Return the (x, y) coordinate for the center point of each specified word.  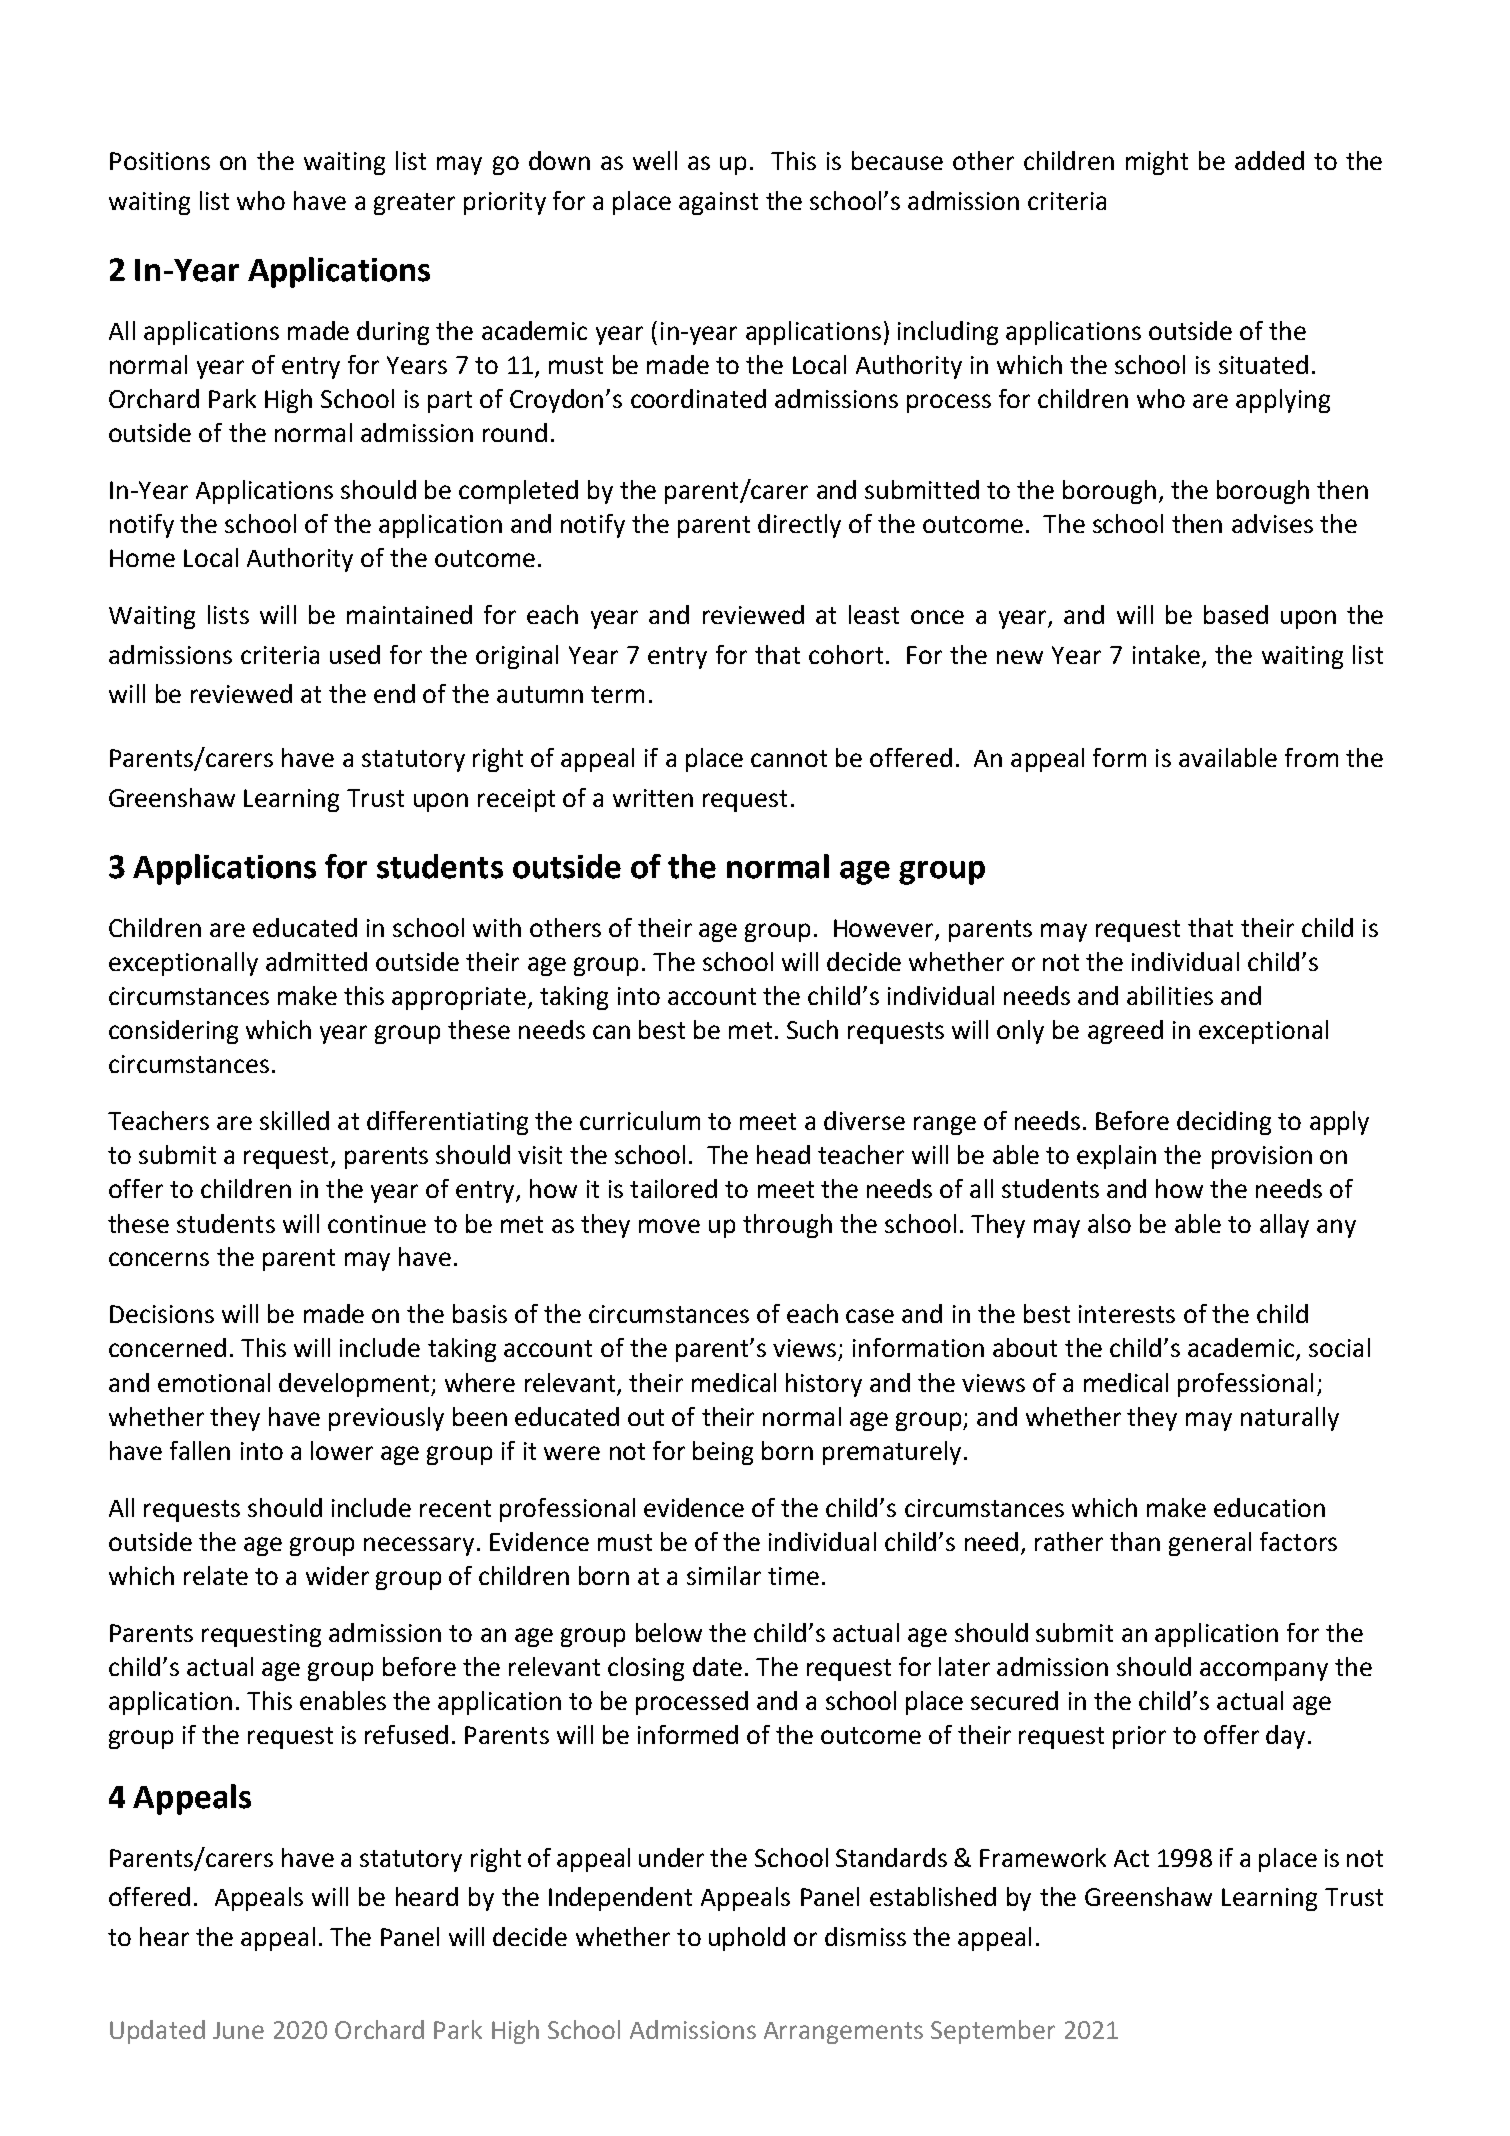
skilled (294, 1120)
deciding (1224, 1123)
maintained (409, 614)
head (783, 1154)
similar (724, 1575)
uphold (747, 1939)
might (1157, 163)
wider (337, 1575)
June (238, 2030)
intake (1166, 654)
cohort (846, 654)
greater (414, 204)
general (1210, 1544)
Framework (1043, 1857)
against (718, 203)
